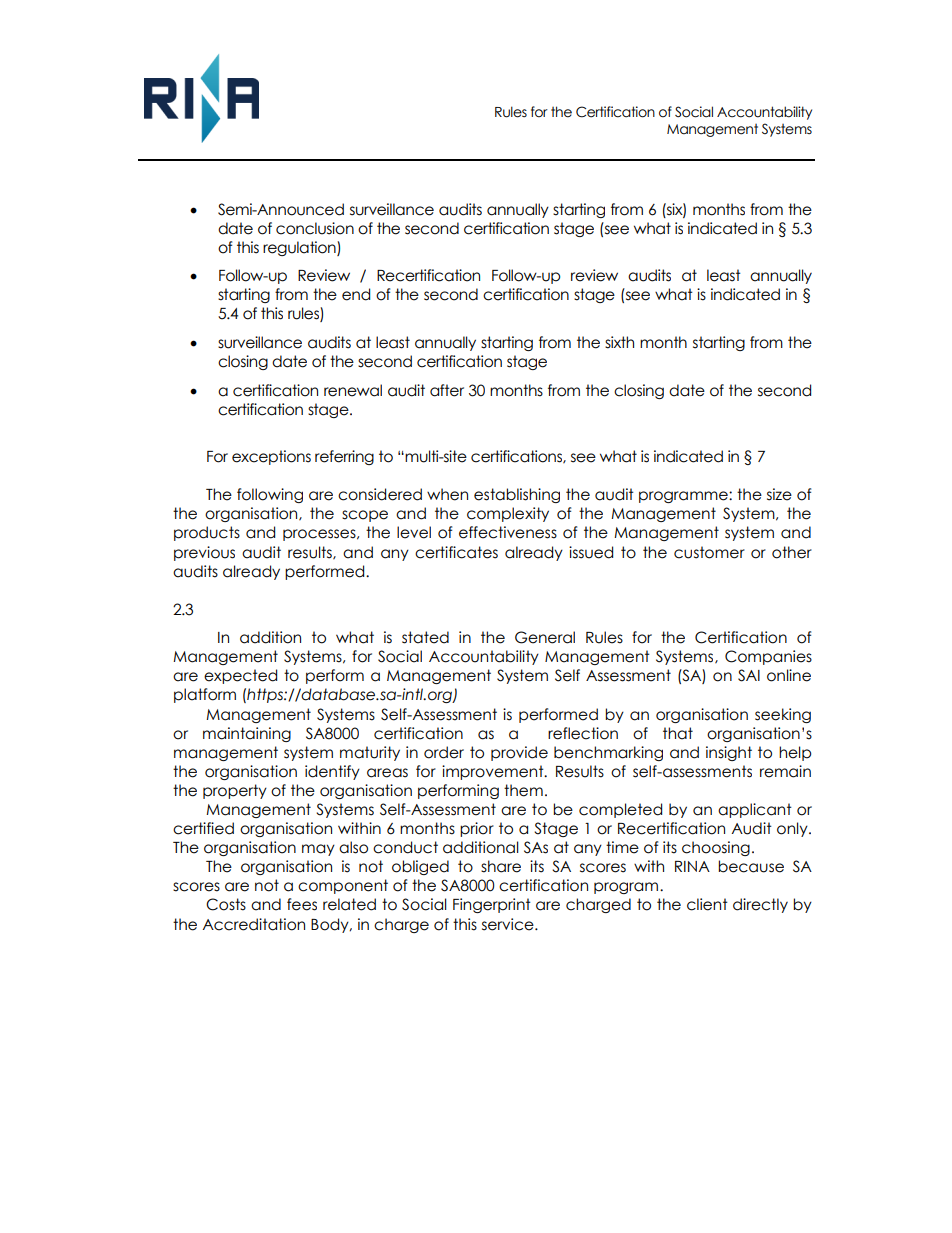  Describe the element at coordinates (619, 342) in the page. I see `sixth` at that location.
